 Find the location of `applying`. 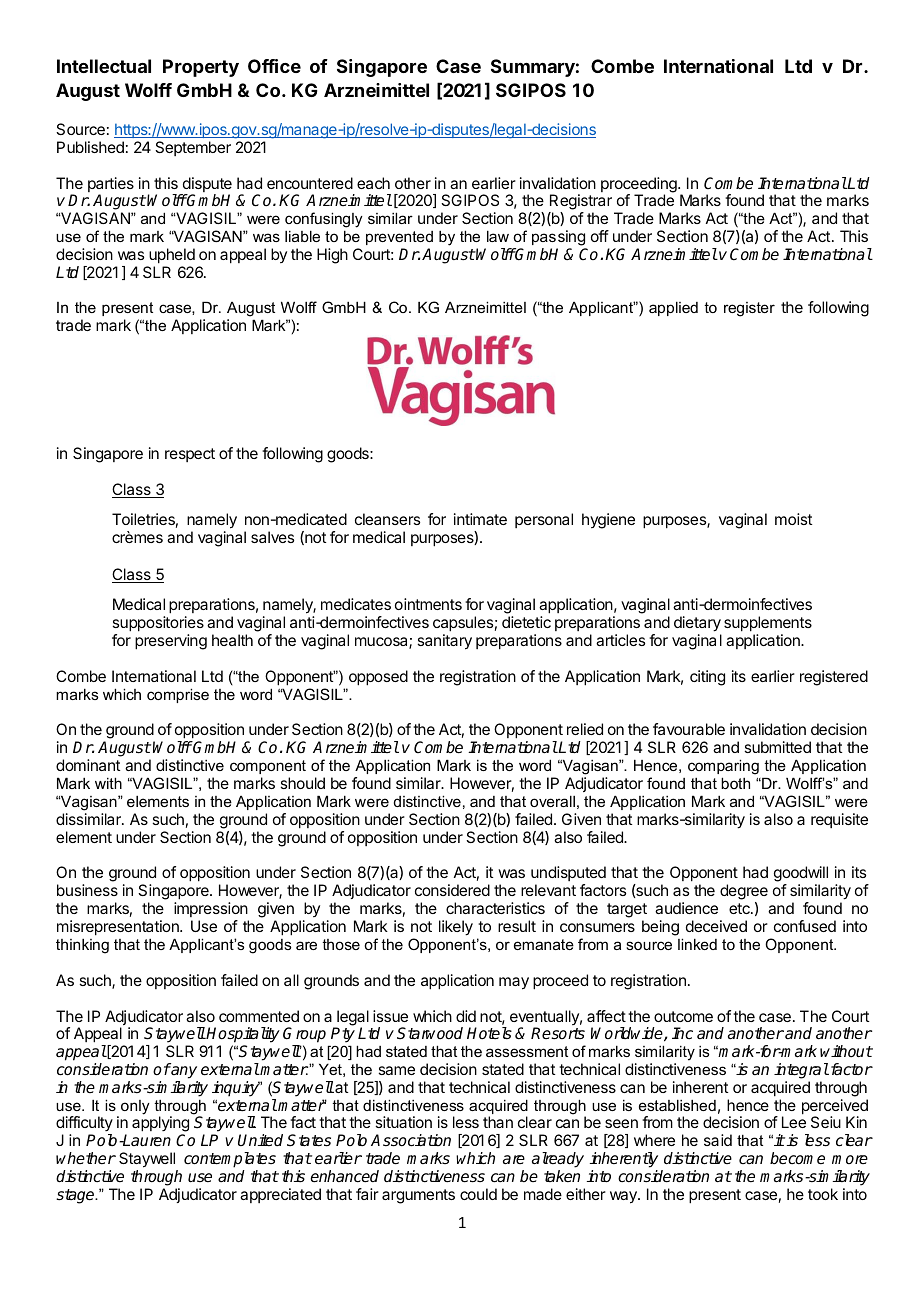

applying is located at coordinates (160, 1125).
